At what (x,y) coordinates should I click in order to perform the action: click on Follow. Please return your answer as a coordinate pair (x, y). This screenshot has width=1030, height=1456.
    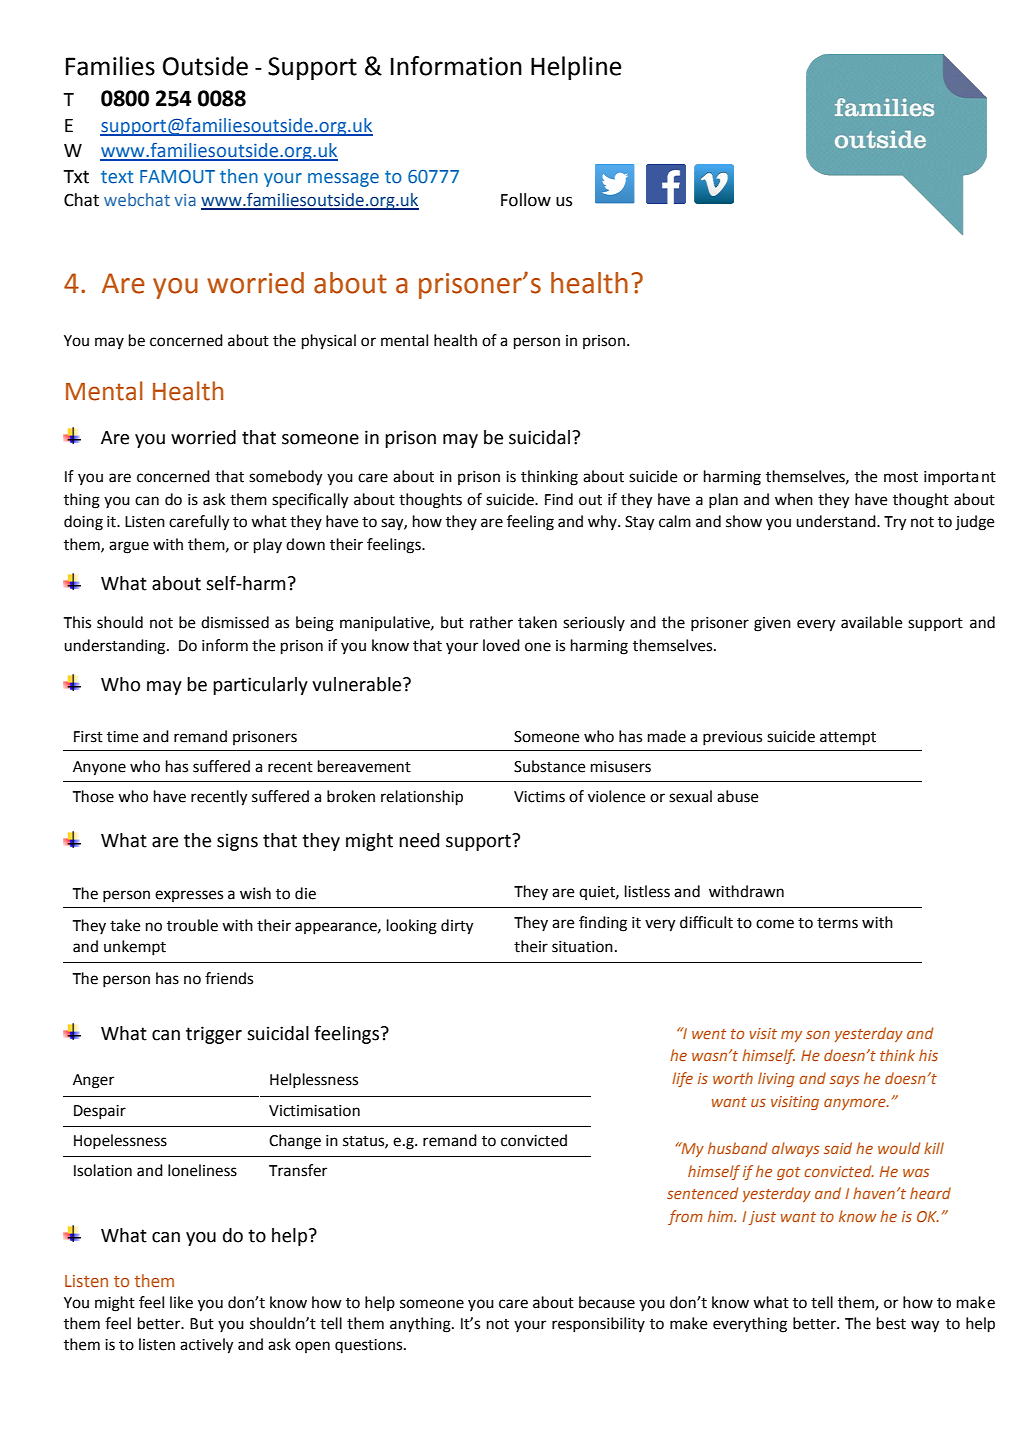
    Looking at the image, I should click on (526, 200).
